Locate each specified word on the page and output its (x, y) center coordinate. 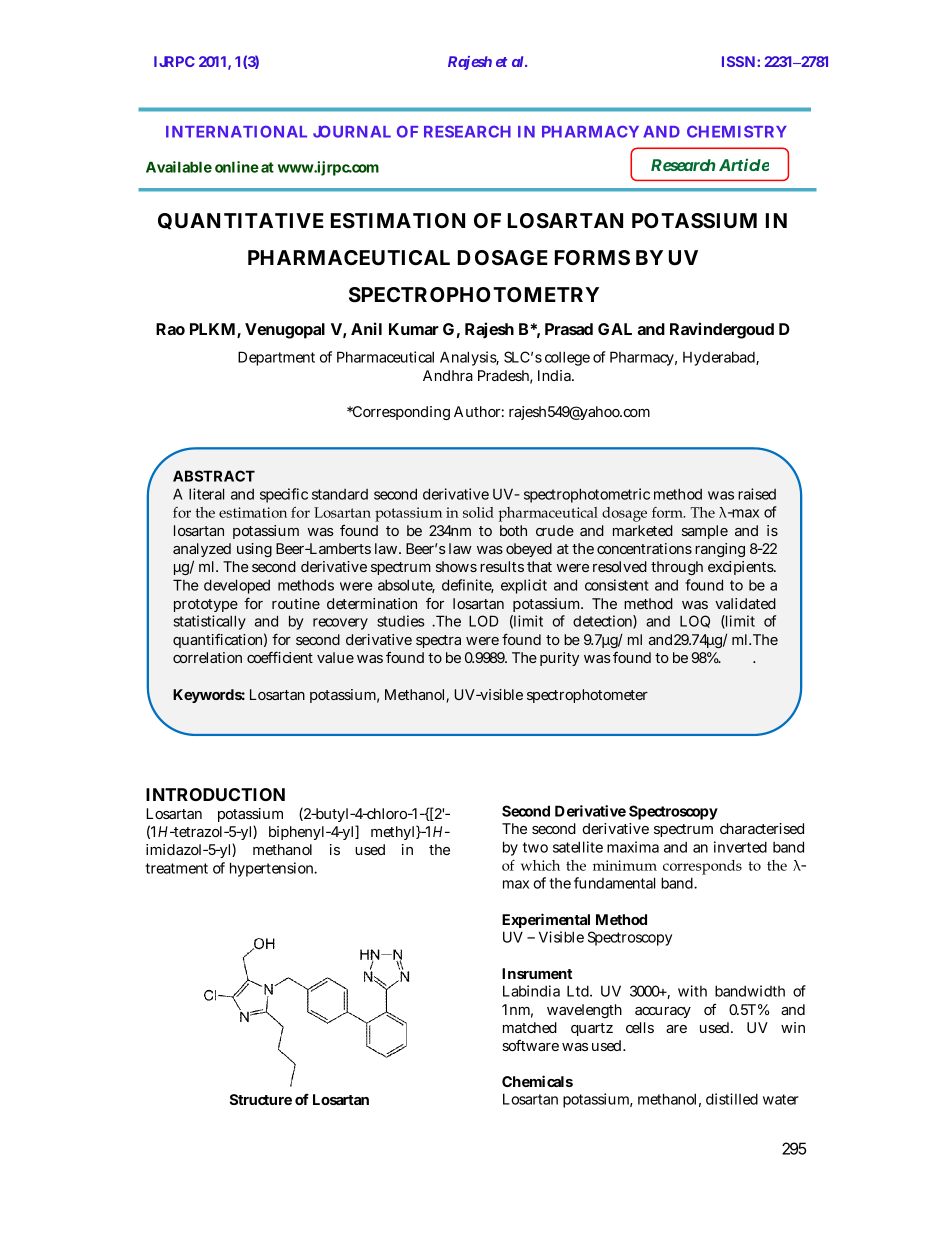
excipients (742, 568)
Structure (261, 1099)
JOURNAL (352, 131)
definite (468, 586)
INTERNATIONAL (236, 131)
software (530, 1045)
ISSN (738, 61)
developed (237, 586)
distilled (732, 1099)
